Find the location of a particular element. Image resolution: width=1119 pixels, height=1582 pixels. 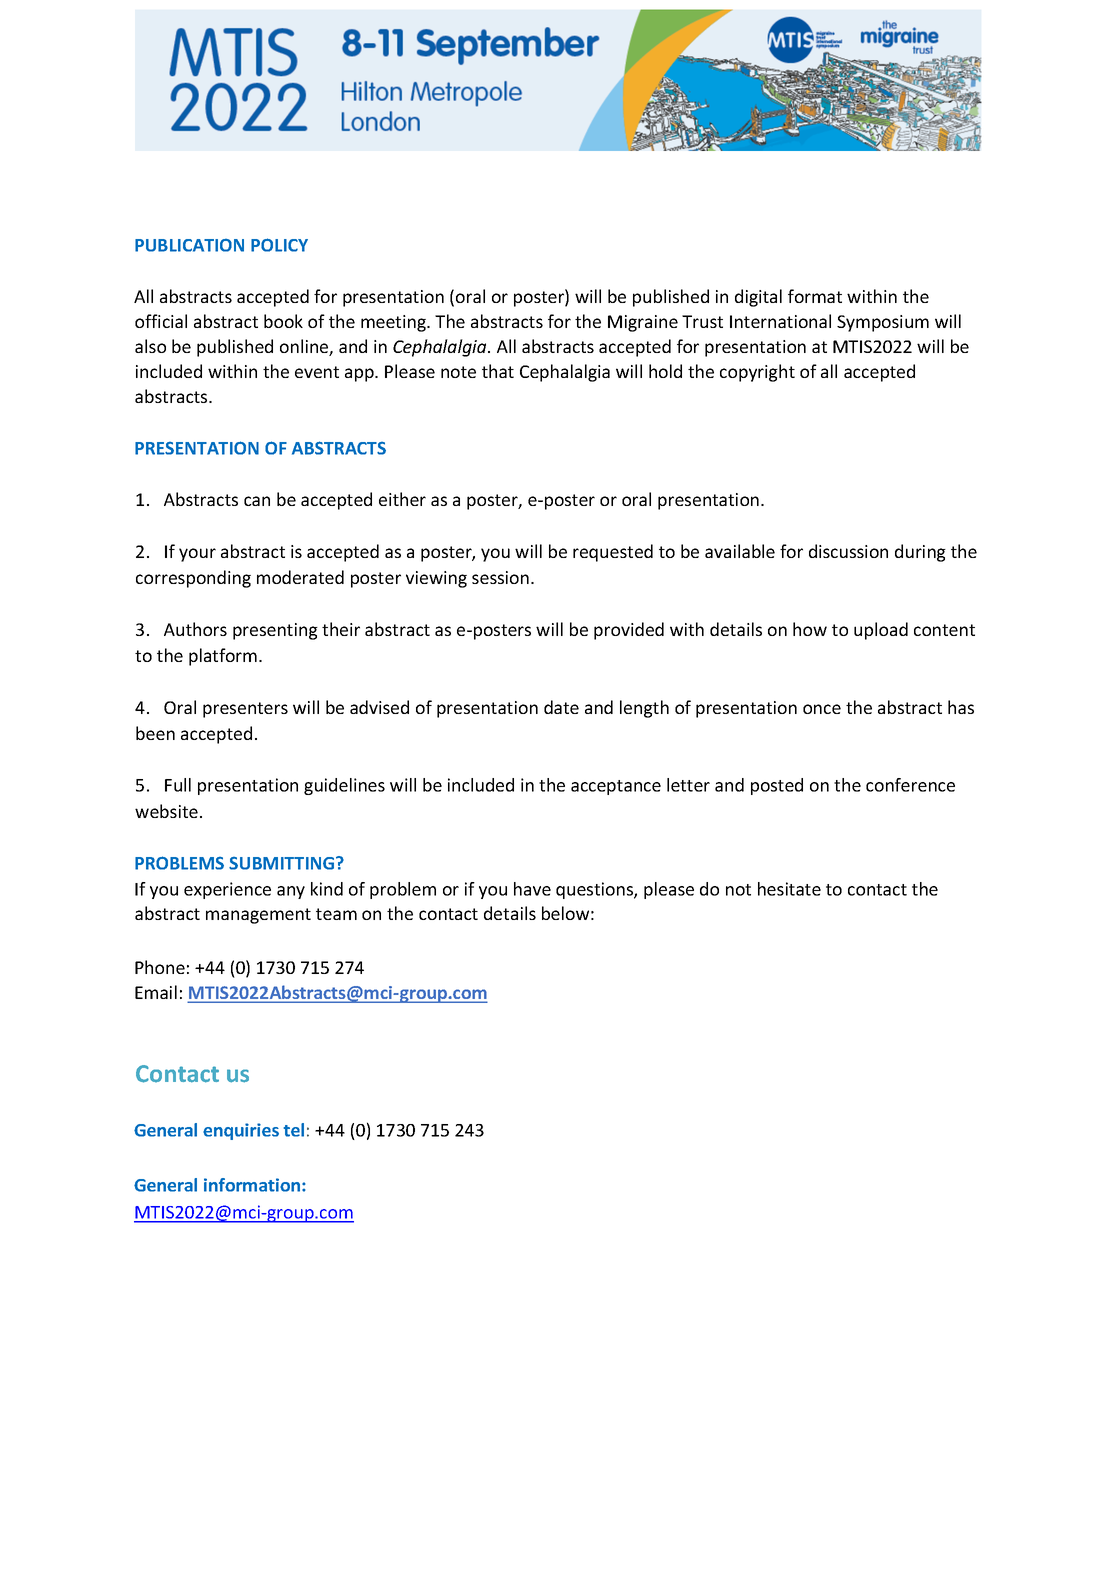

hesitate is located at coordinates (789, 889).
